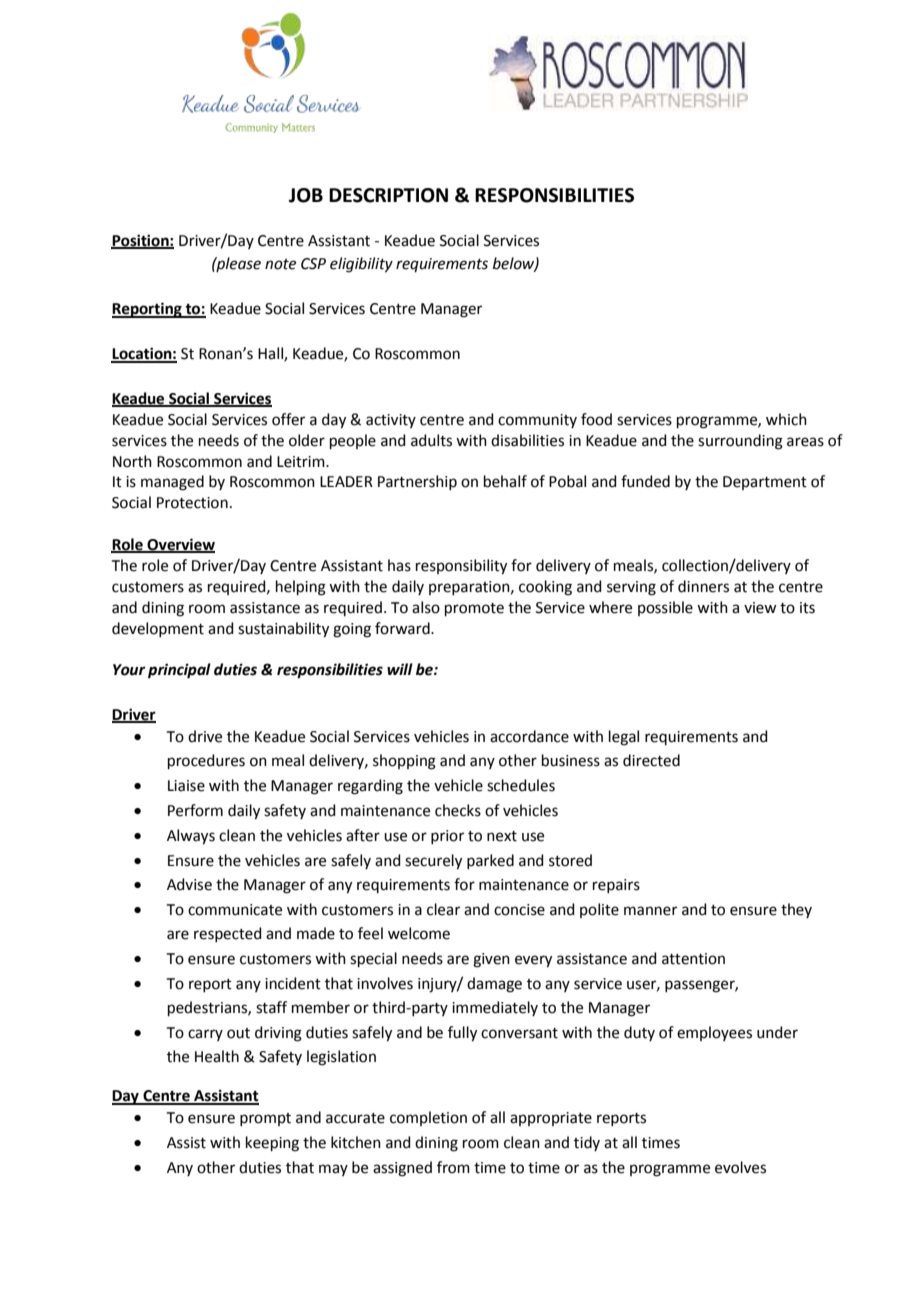 The image size is (924, 1308). Describe the element at coordinates (280, 264) in the page. I see `note` at that location.
